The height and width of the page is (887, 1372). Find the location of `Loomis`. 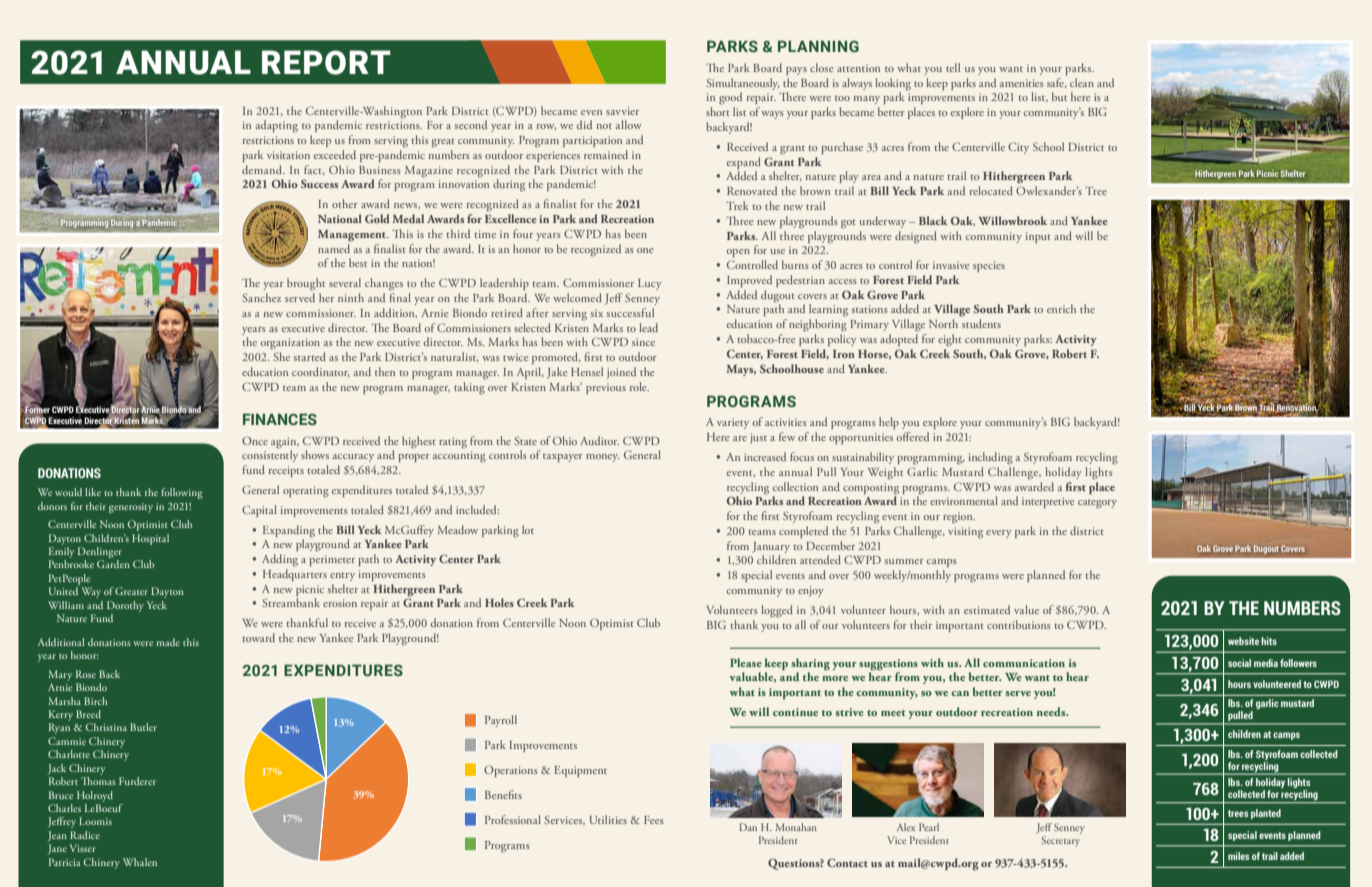

Loomis is located at coordinates (95, 821).
